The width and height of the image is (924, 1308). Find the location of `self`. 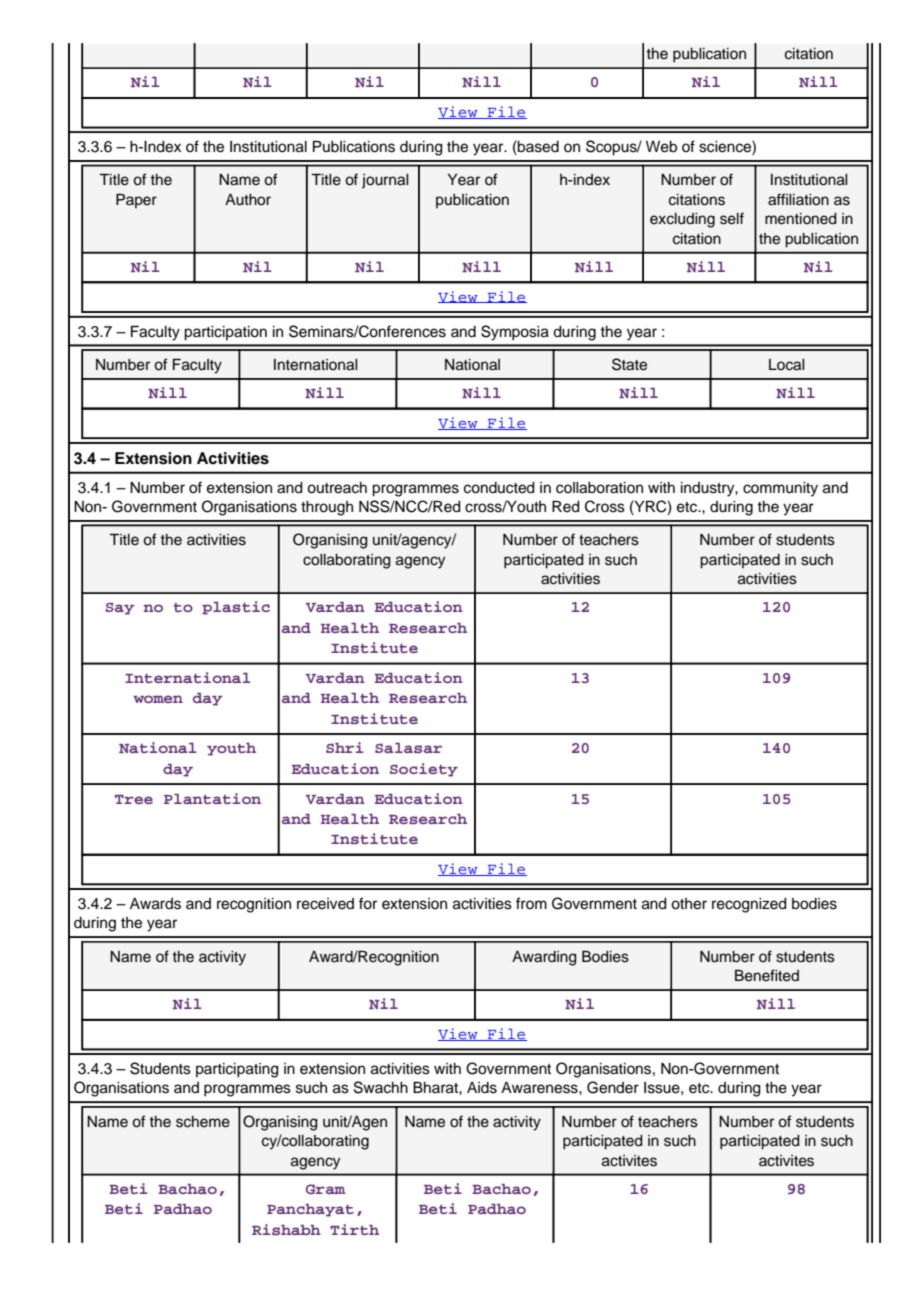

self is located at coordinates (732, 218).
